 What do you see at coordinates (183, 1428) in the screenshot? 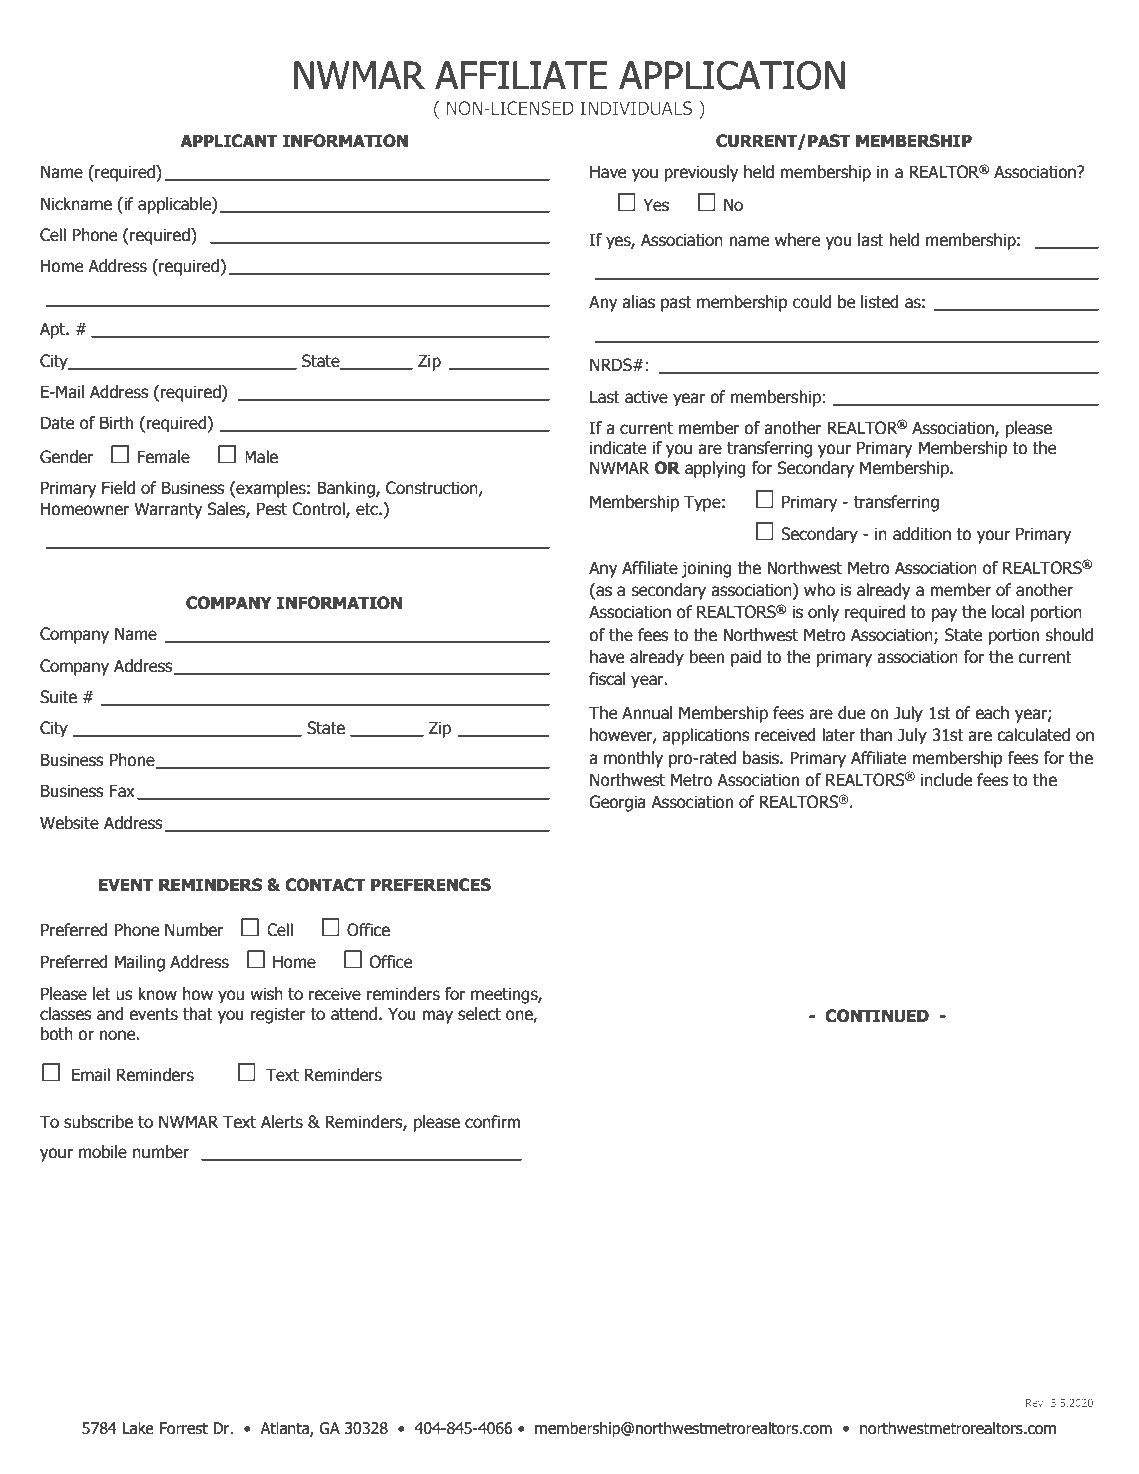
I see `Forrest` at bounding box center [183, 1428].
